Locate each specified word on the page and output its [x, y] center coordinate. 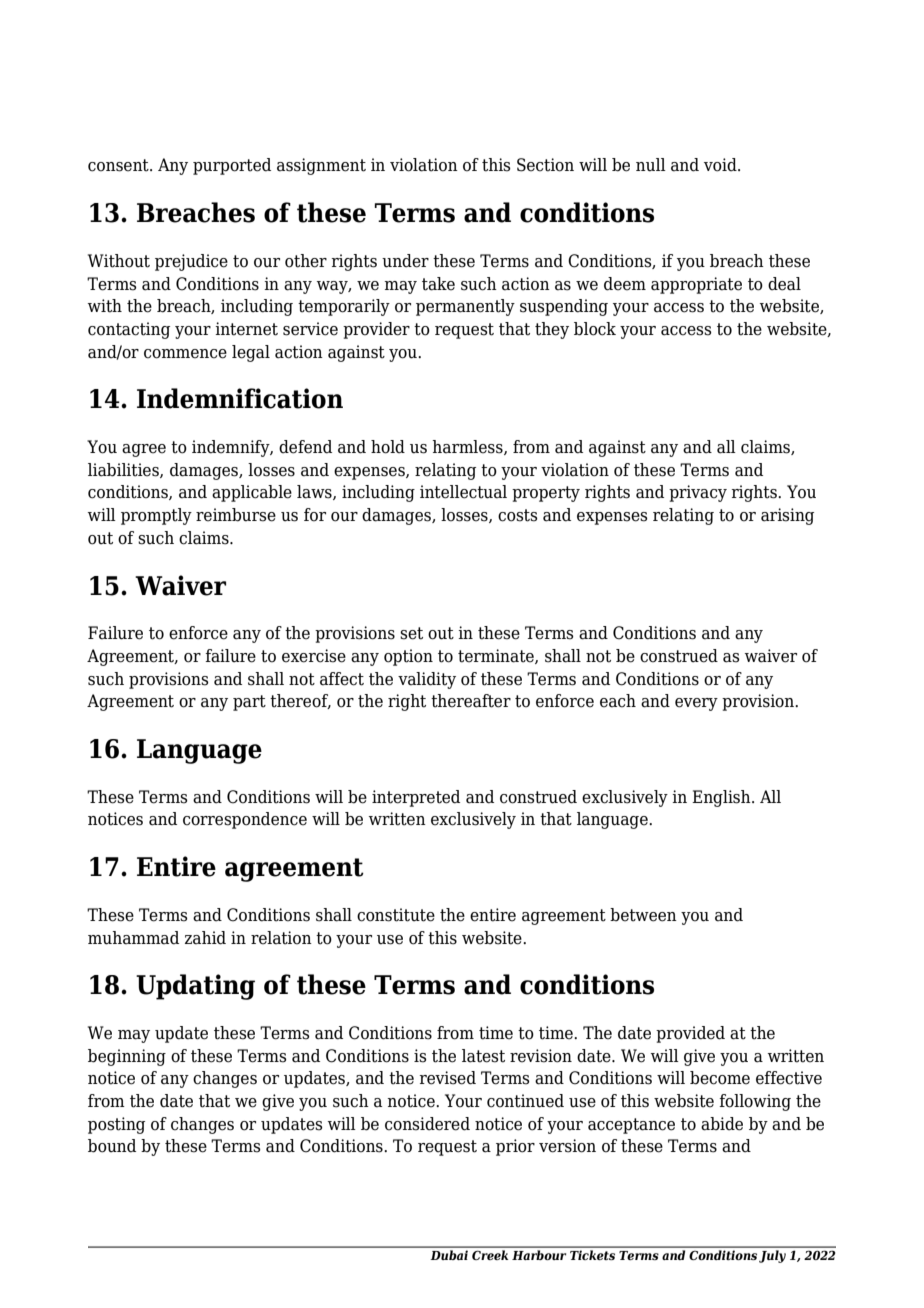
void [721, 165]
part [249, 703]
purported [232, 166]
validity [427, 680]
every [696, 704]
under [405, 261]
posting [116, 1125]
